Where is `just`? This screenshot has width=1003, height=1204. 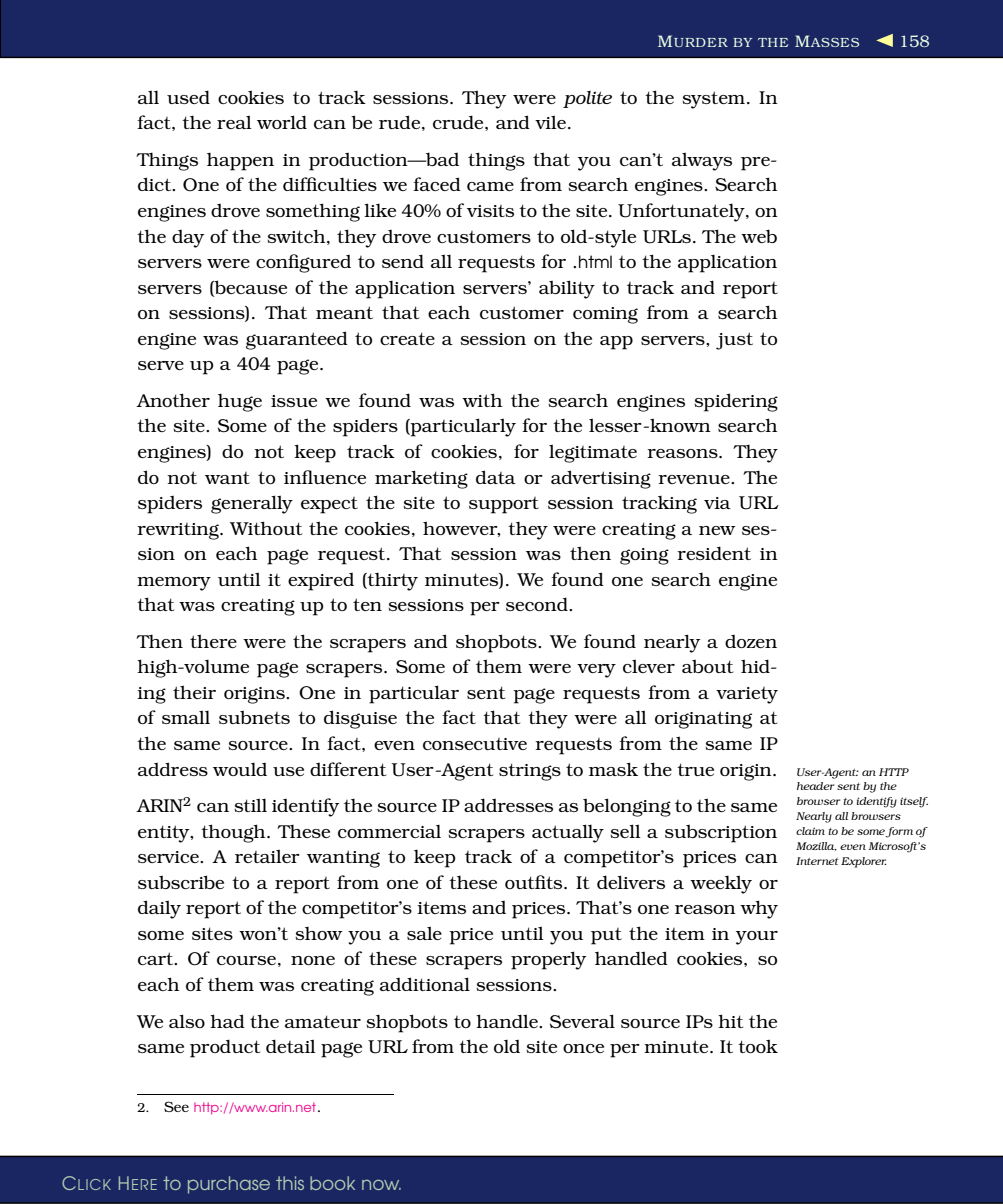
just is located at coordinates (734, 341).
